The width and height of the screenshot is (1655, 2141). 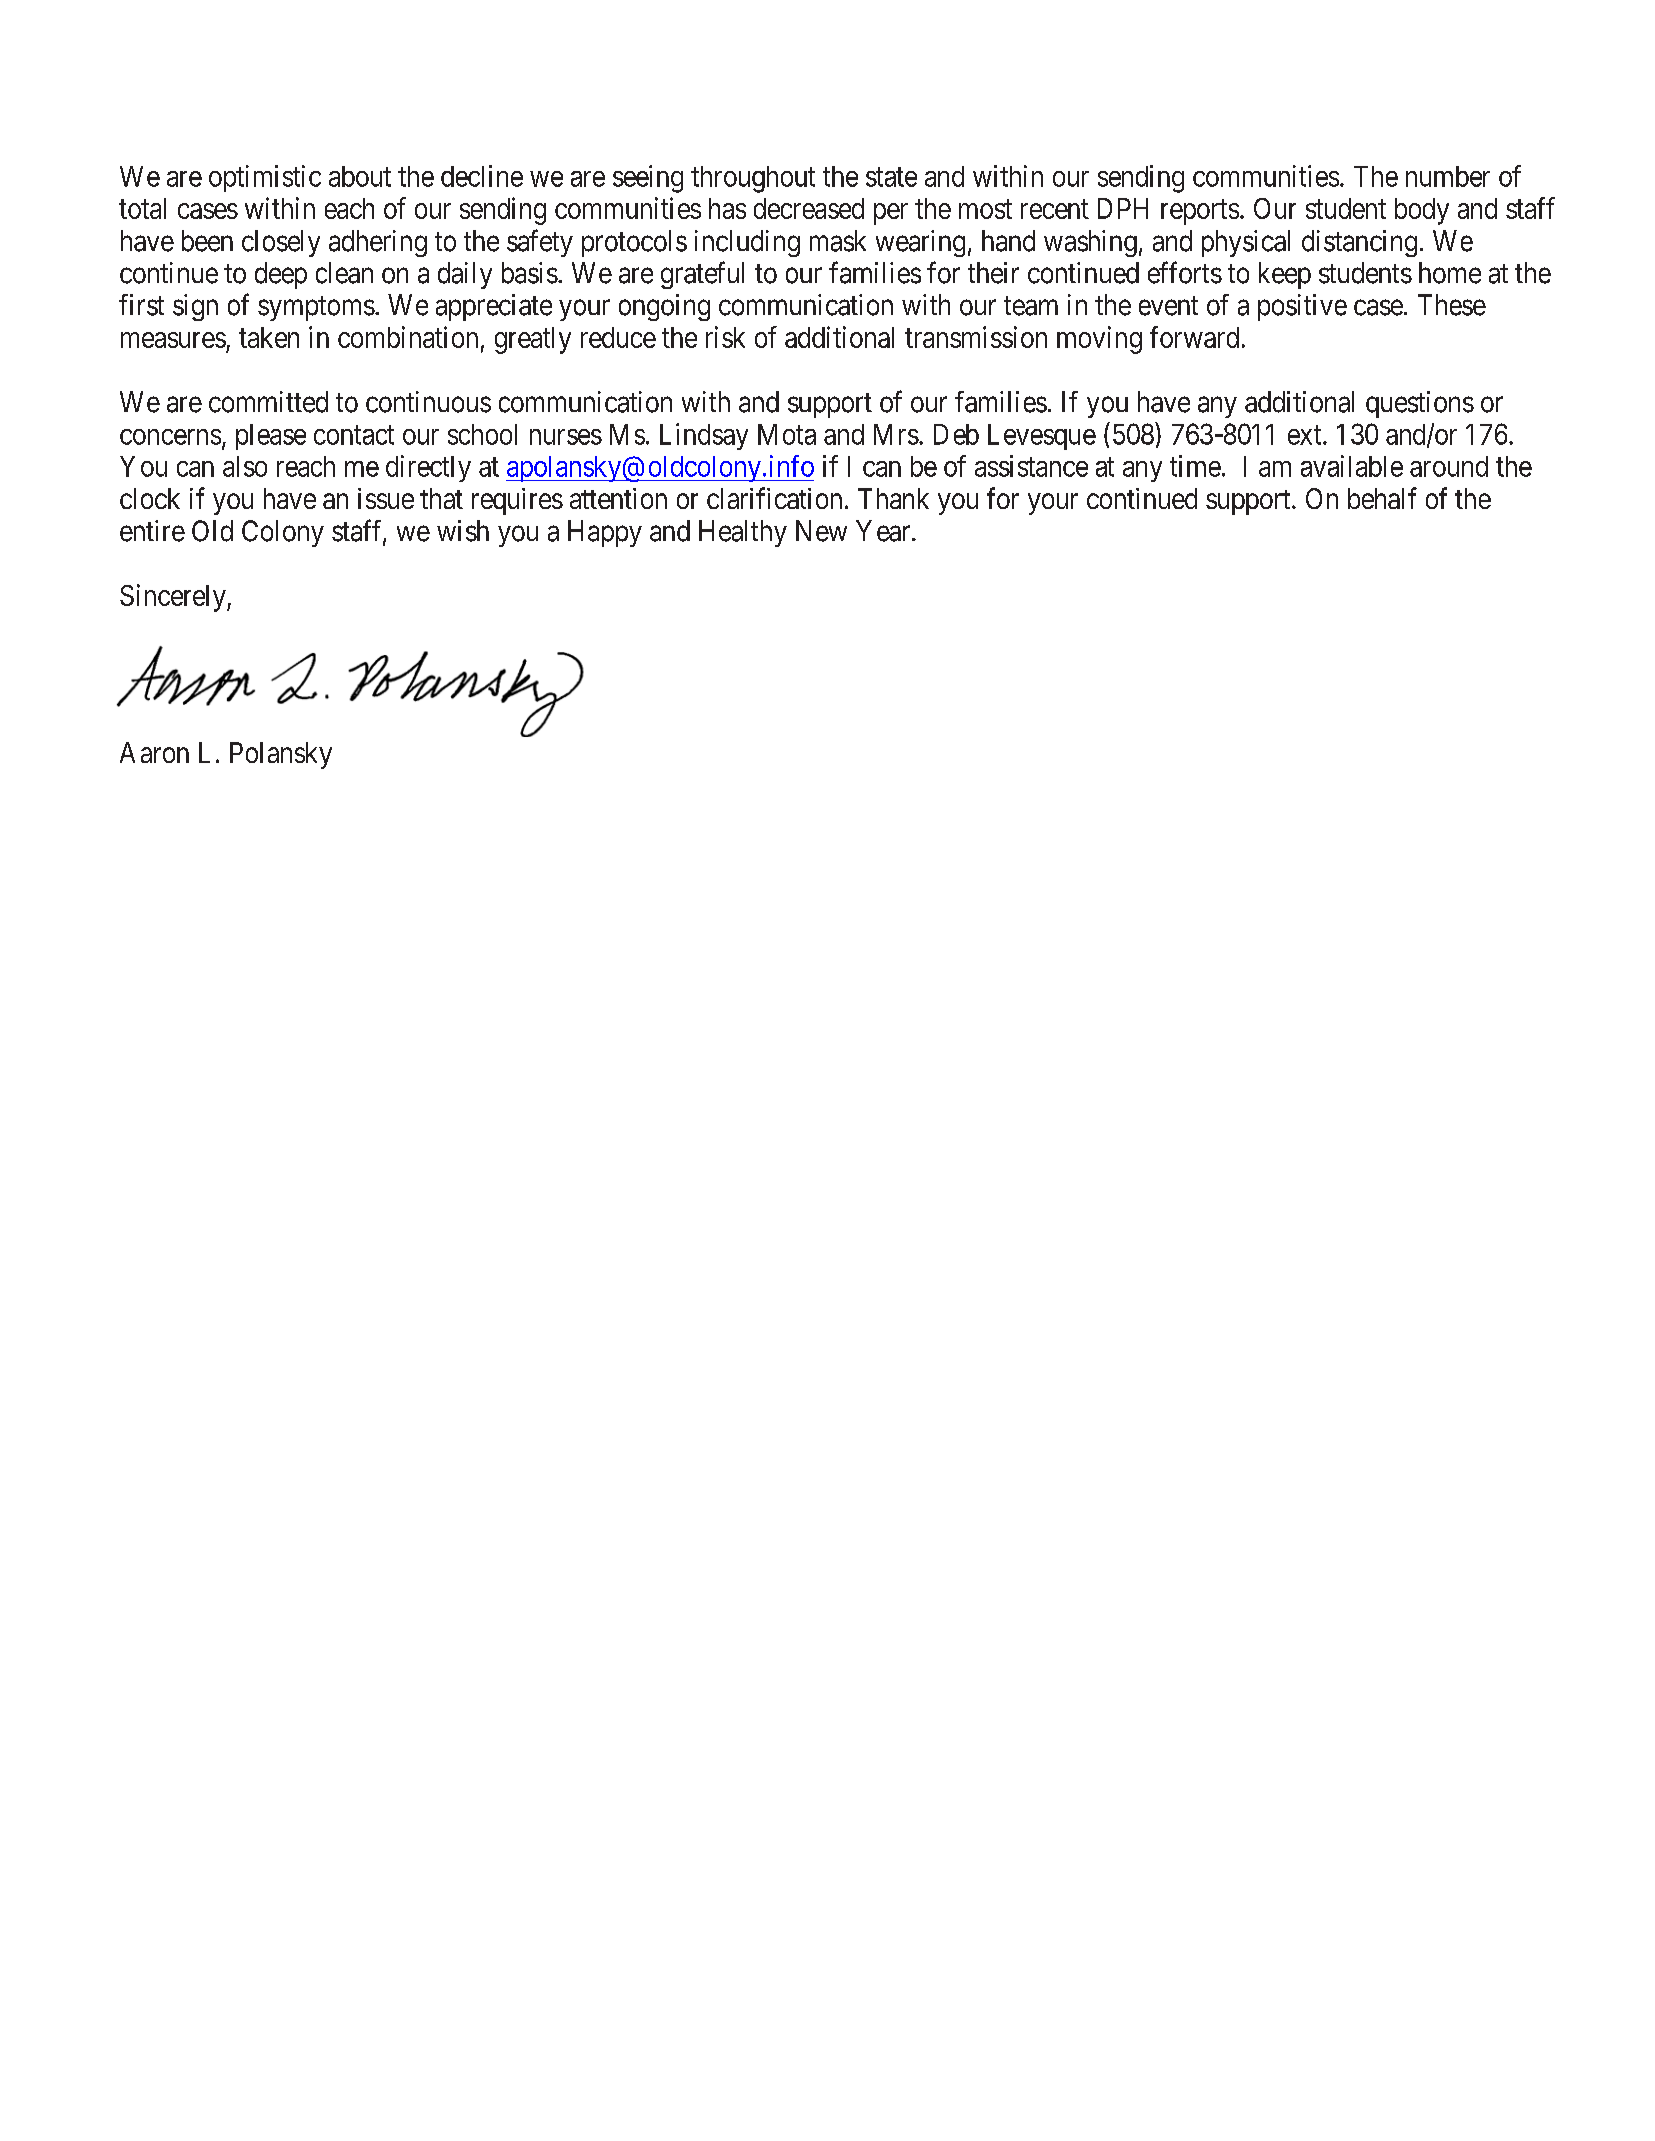 What do you see at coordinates (1352, 466) in the screenshot?
I see `available` at bounding box center [1352, 466].
